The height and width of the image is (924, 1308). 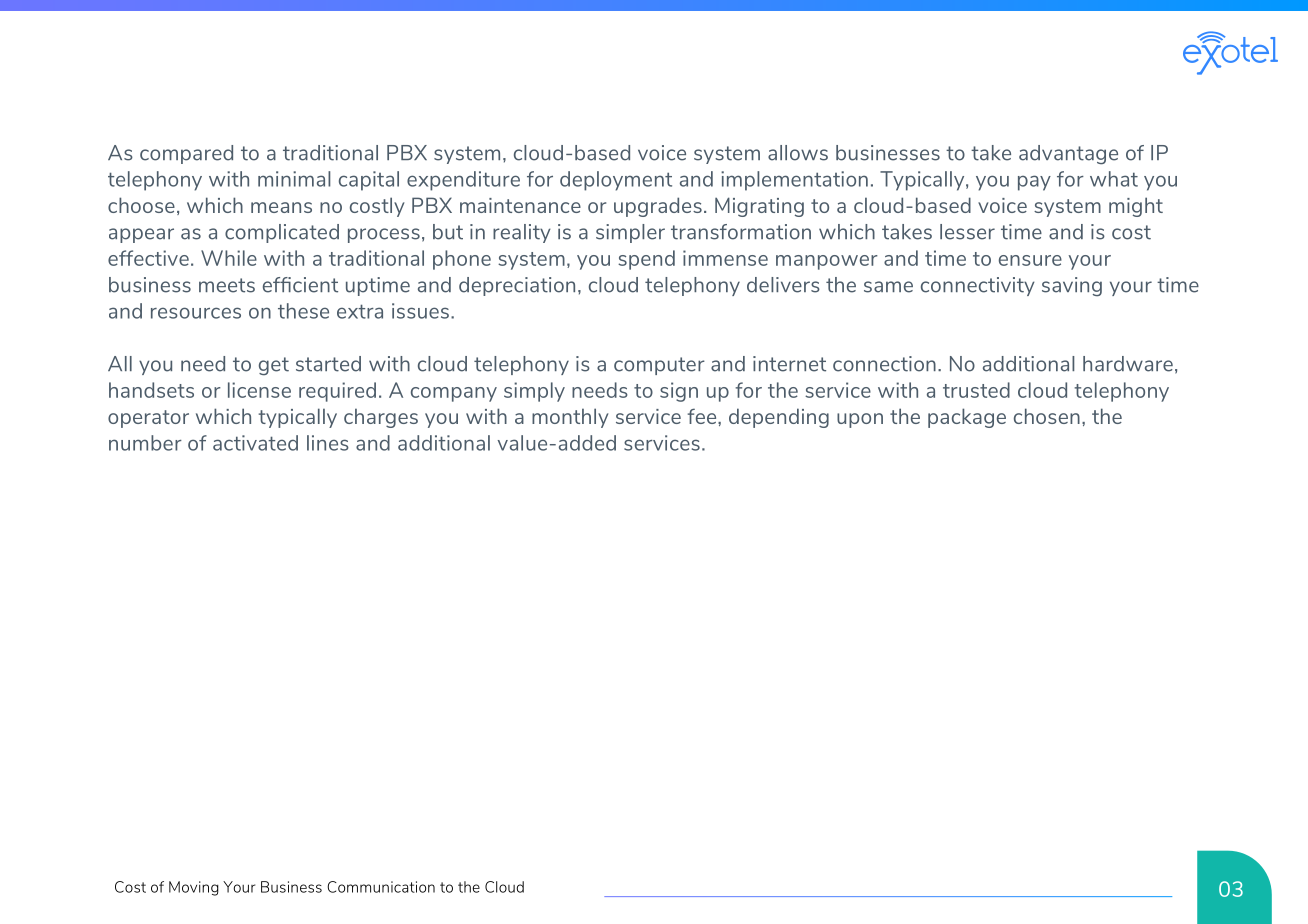 I want to click on deployment, so click(x=616, y=181).
